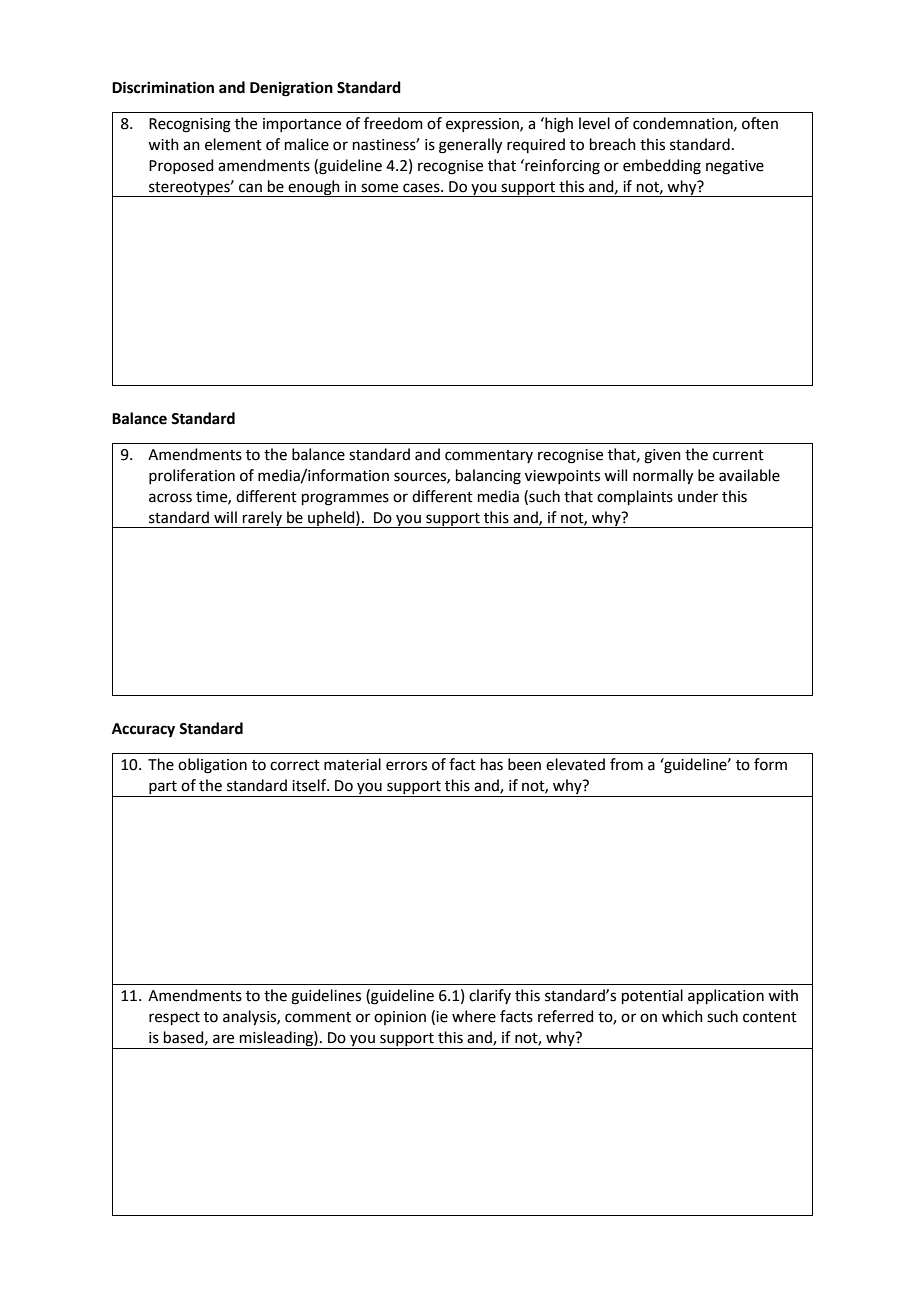  Describe the element at coordinates (483, 125) in the image. I see `expression` at that location.
